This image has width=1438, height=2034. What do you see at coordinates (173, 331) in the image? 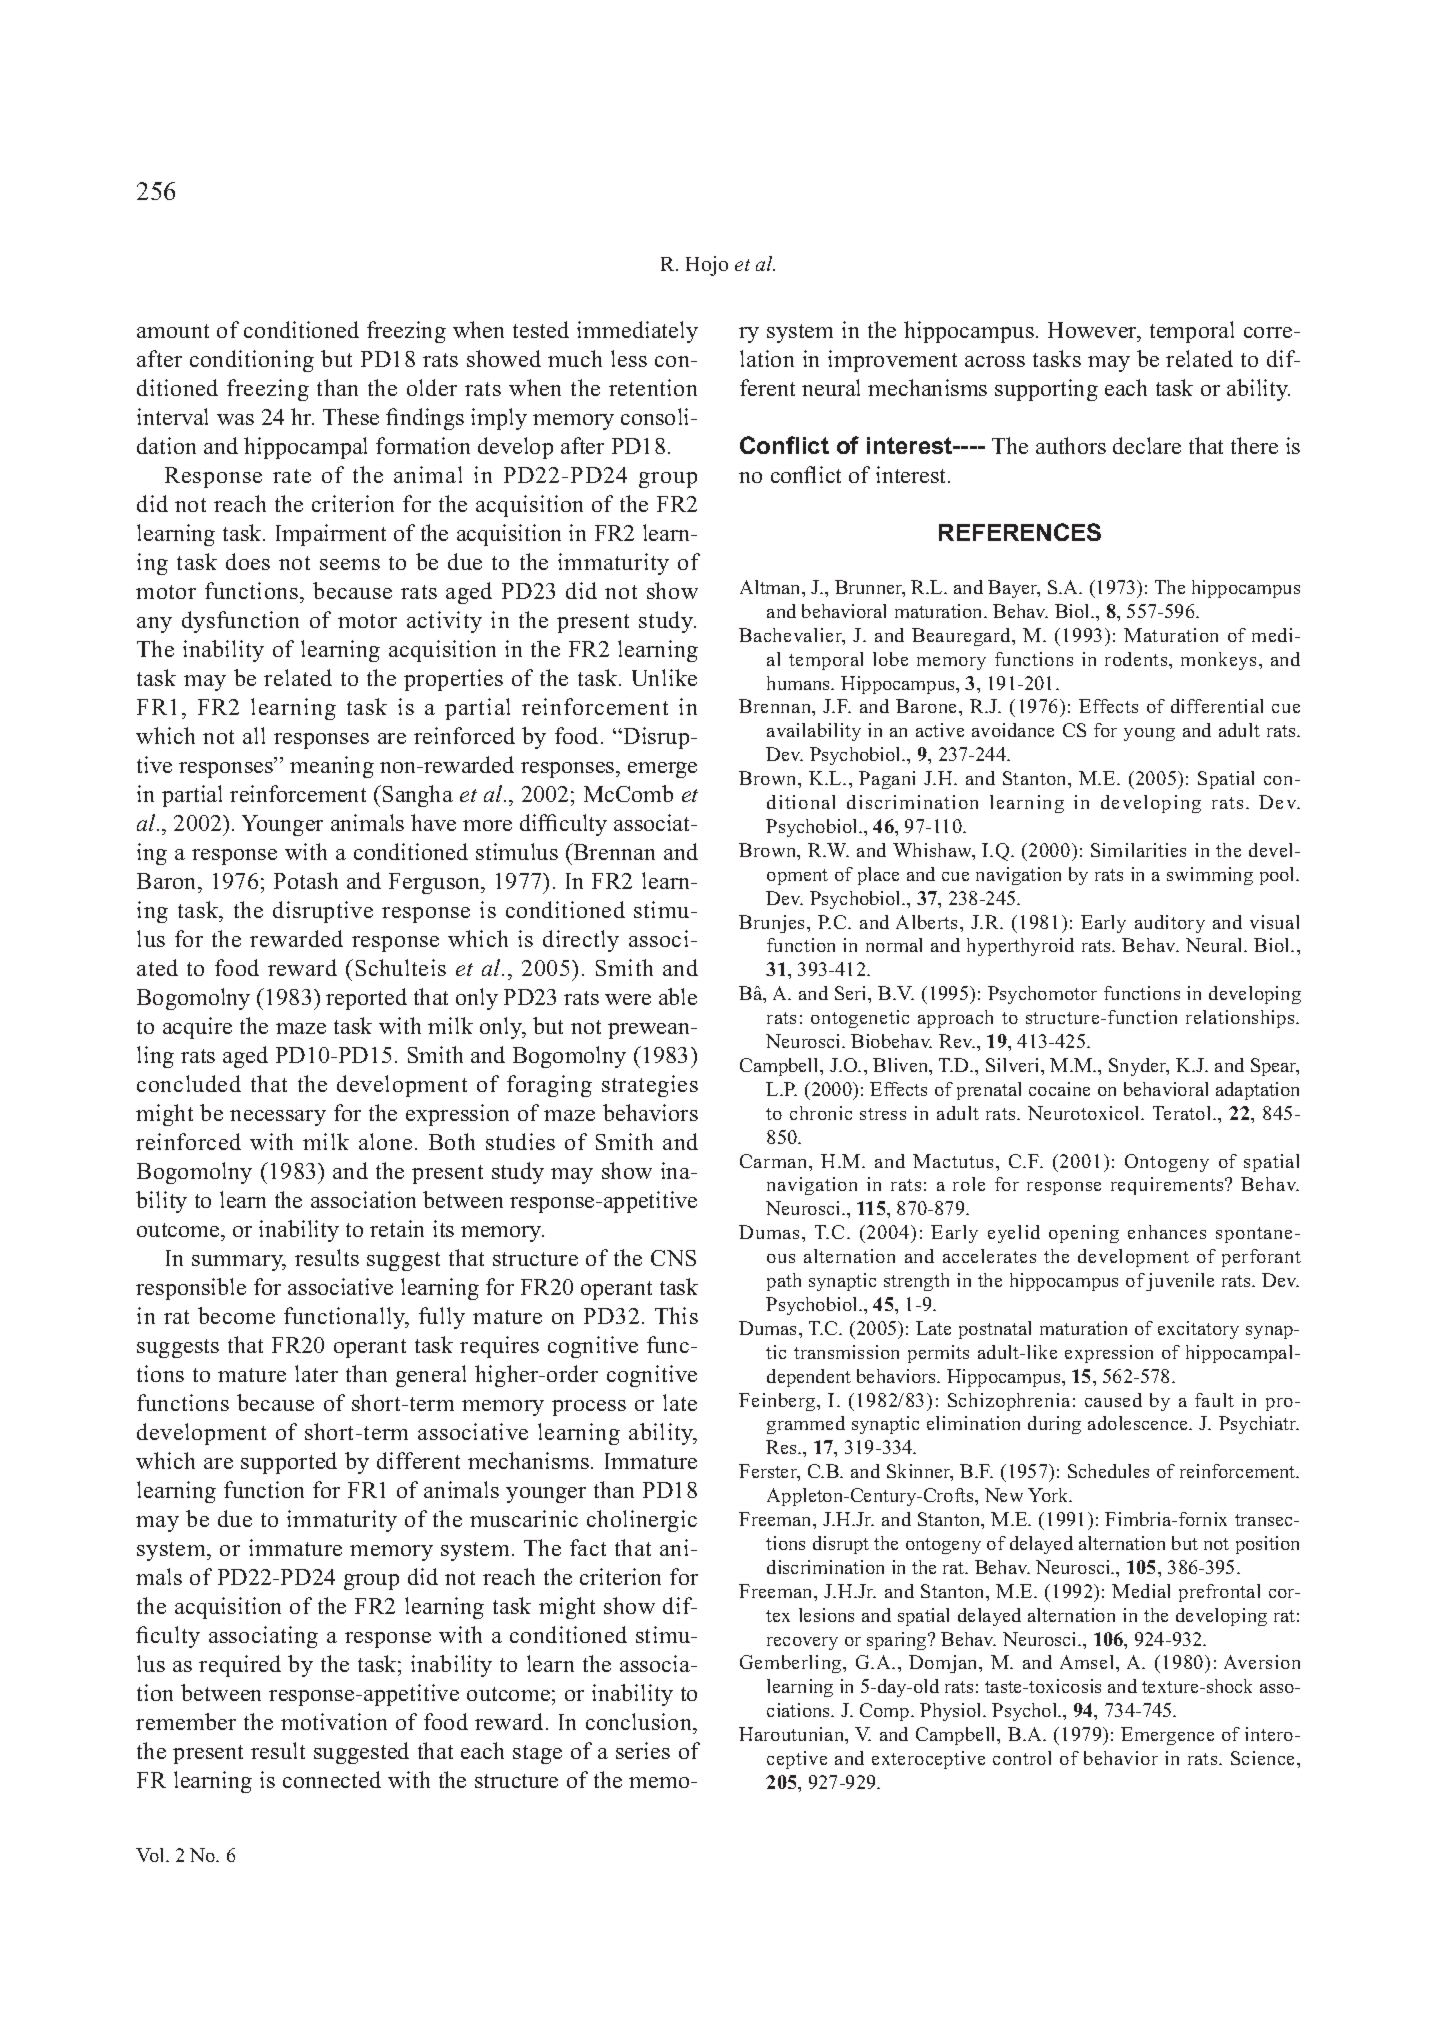
I see `amount` at bounding box center [173, 331].
